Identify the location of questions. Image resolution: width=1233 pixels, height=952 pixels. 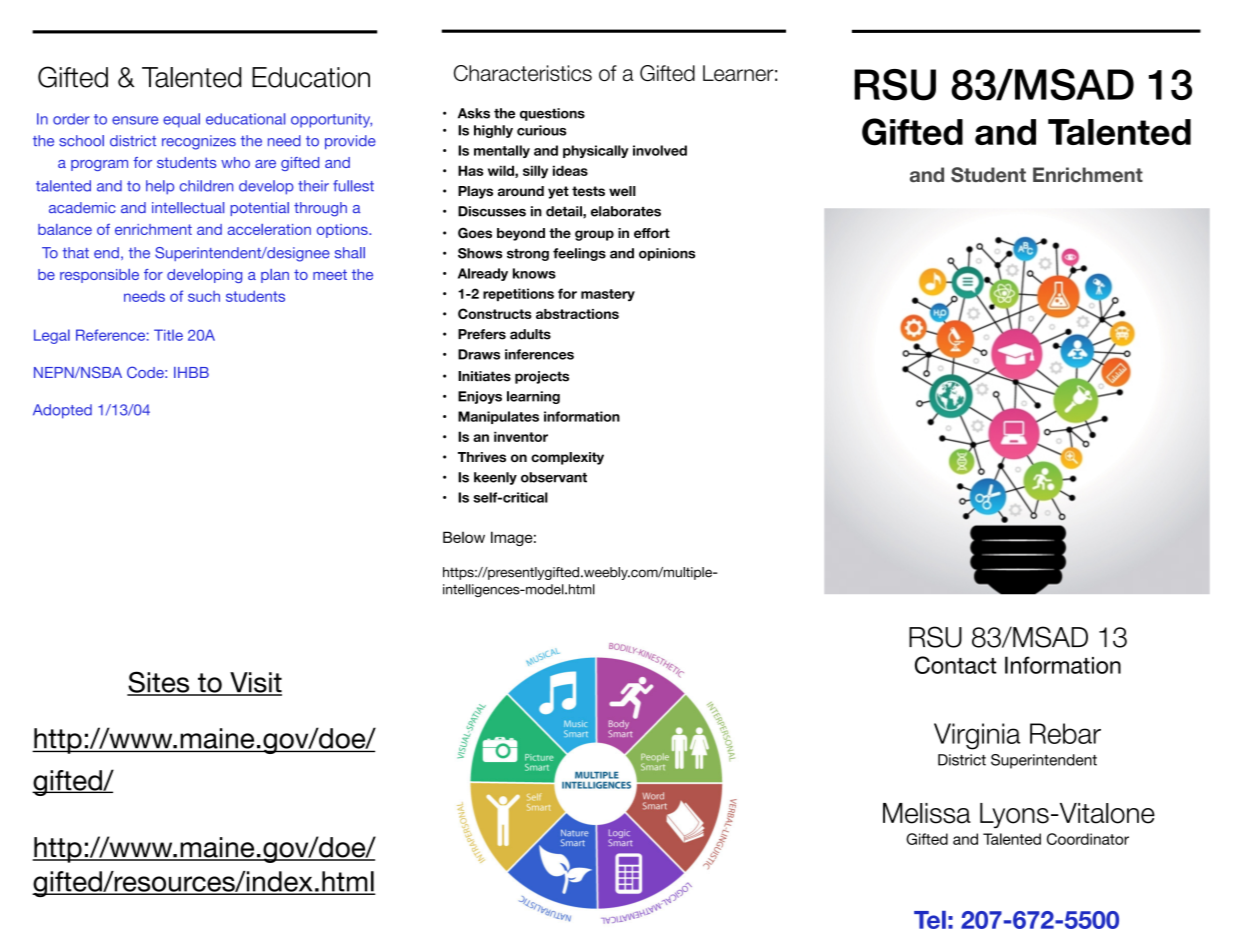
(552, 114).
